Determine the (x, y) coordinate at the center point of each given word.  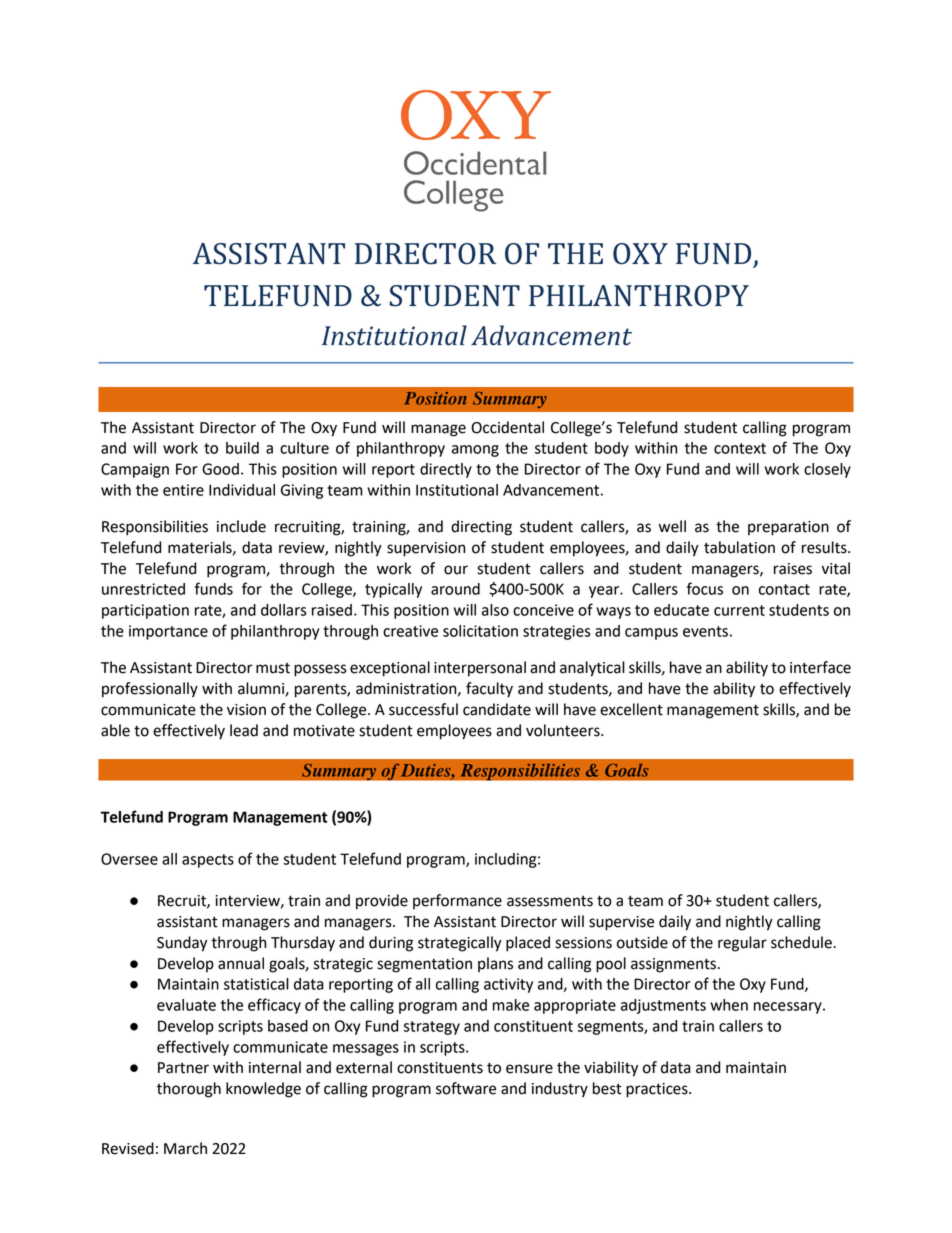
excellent (631, 709)
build (242, 448)
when (729, 1005)
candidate (497, 709)
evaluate (186, 1005)
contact (784, 589)
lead (244, 730)
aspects (208, 861)
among (475, 451)
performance (457, 901)
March (185, 1148)
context (740, 448)
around (455, 589)
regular (742, 944)
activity (508, 985)
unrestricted (143, 589)
